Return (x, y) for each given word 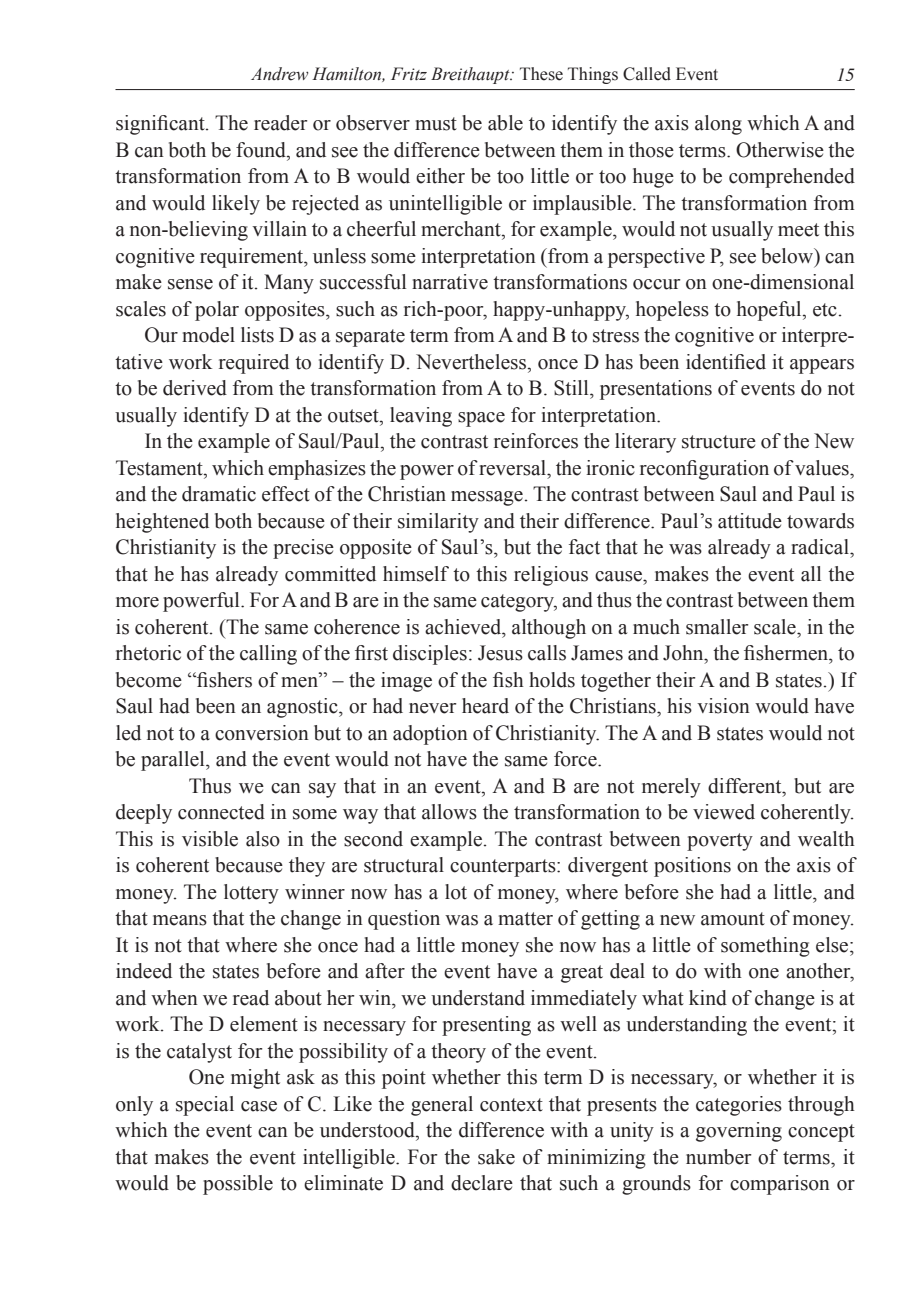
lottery (251, 894)
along (718, 125)
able (505, 123)
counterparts (504, 868)
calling (268, 655)
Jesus (500, 653)
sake (496, 1157)
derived (195, 388)
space (481, 419)
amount (733, 919)
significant (161, 125)
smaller (717, 627)
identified (726, 362)
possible (238, 1185)
